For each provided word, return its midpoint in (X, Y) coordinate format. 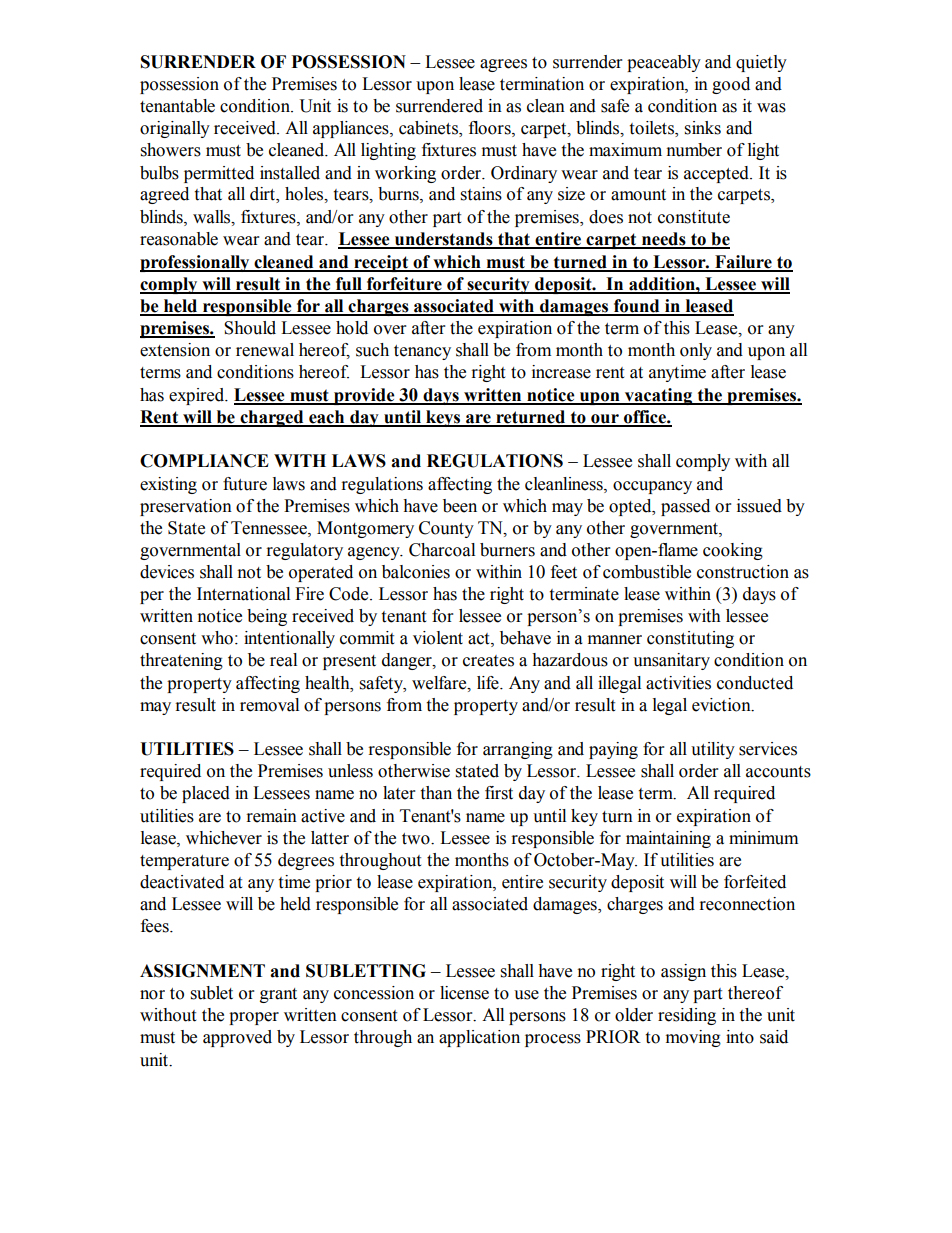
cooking (733, 551)
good (731, 85)
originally (175, 129)
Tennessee (270, 528)
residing (687, 1016)
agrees (503, 65)
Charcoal (442, 550)
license (464, 993)
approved (237, 1038)
